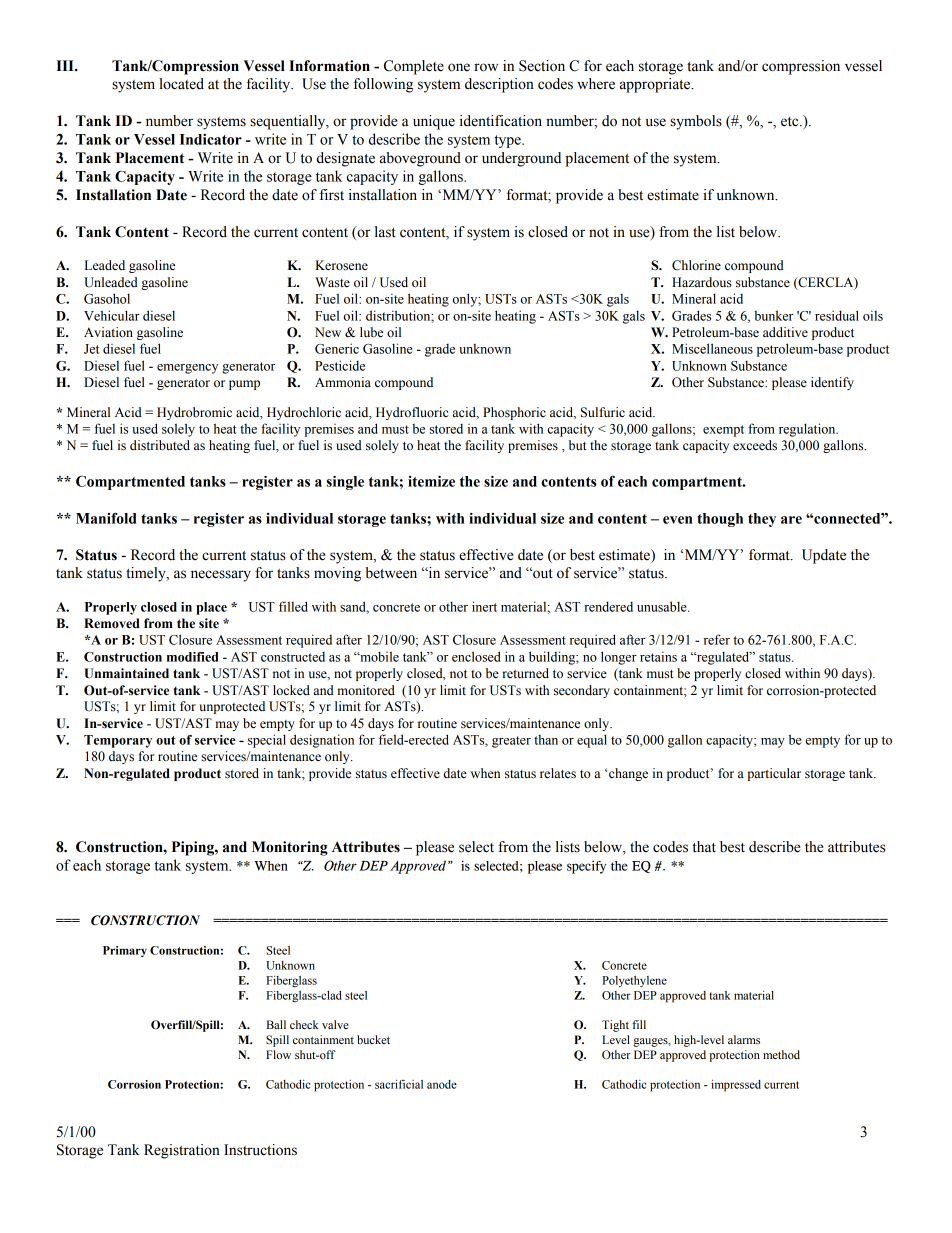 Image resolution: width=952 pixels, height=1233 pixels. I want to click on exceeds, so click(755, 445).
